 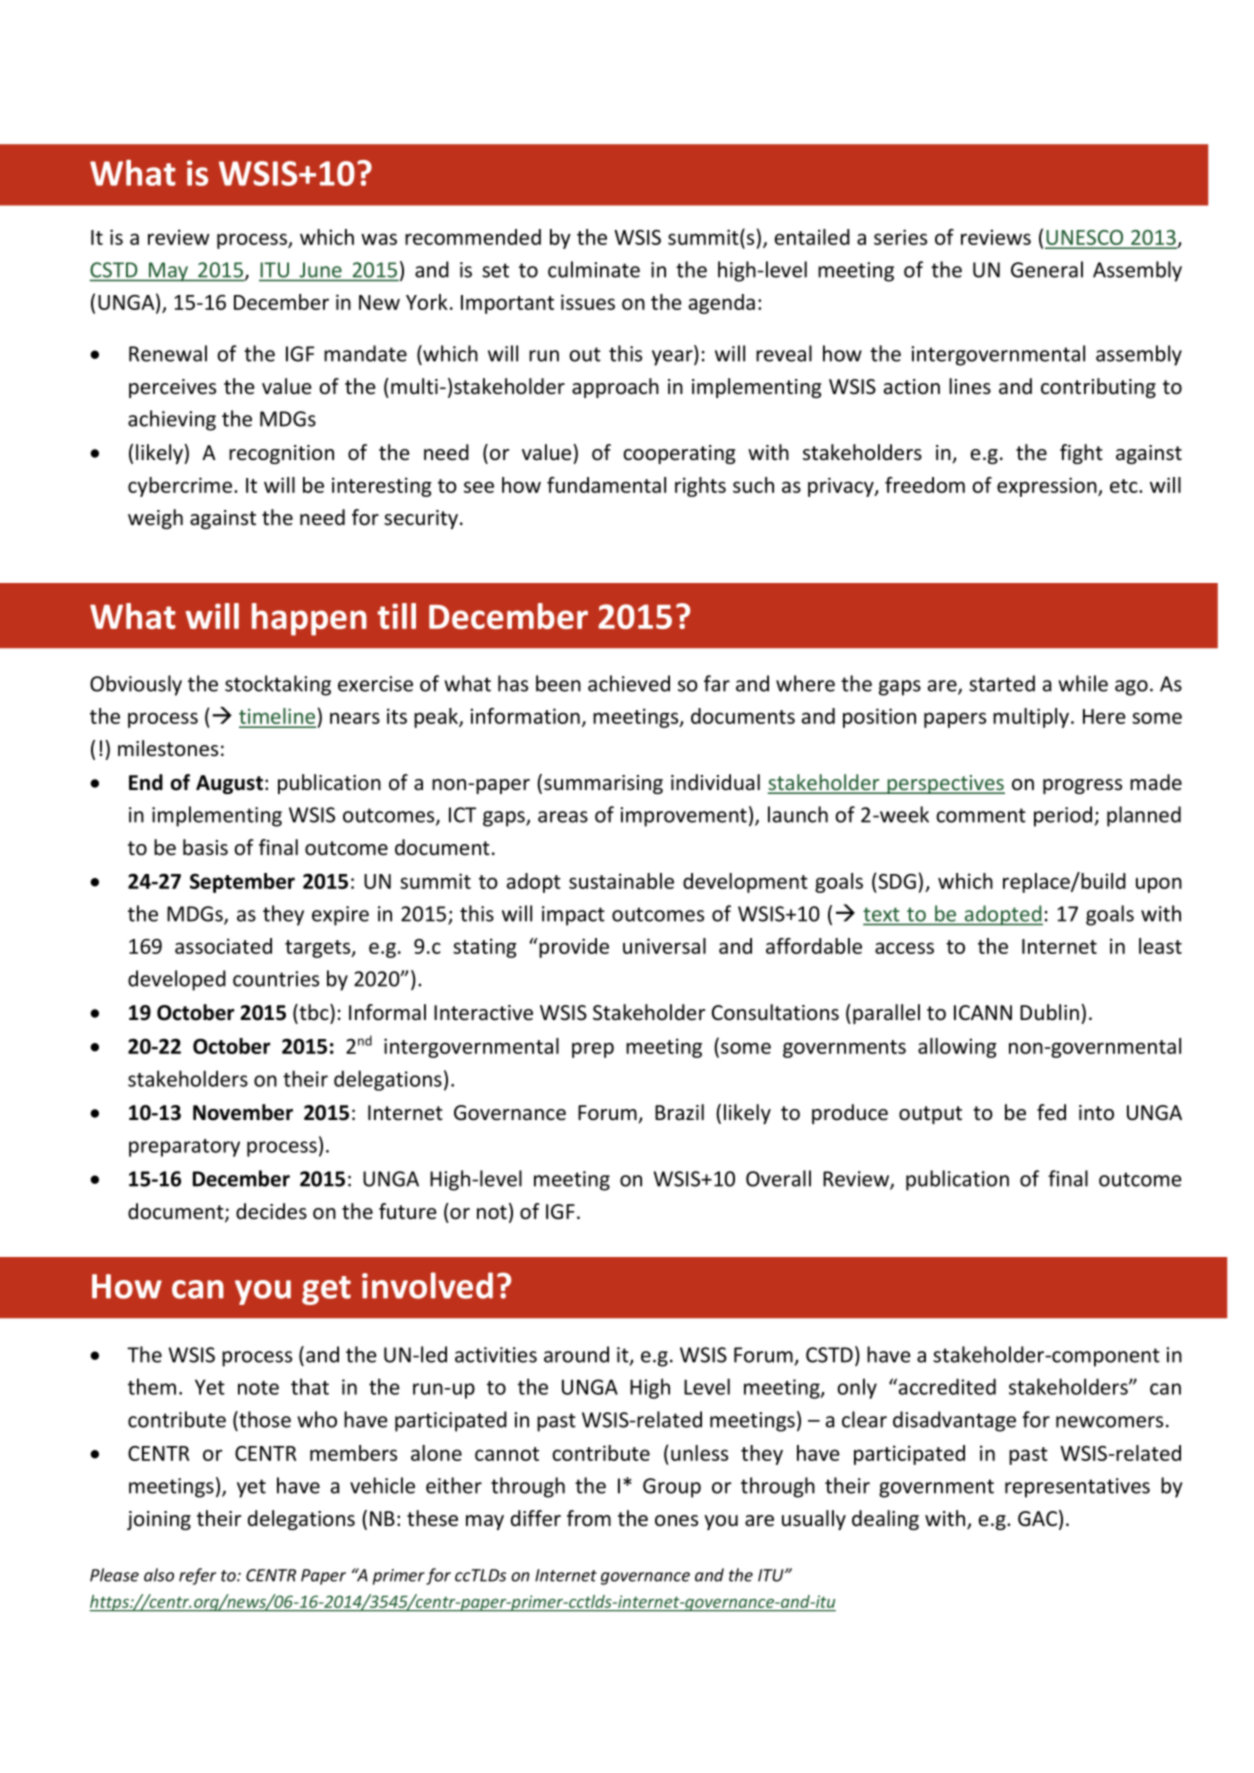 What do you see at coordinates (197, 1576) in the page?
I see `refer` at bounding box center [197, 1576].
